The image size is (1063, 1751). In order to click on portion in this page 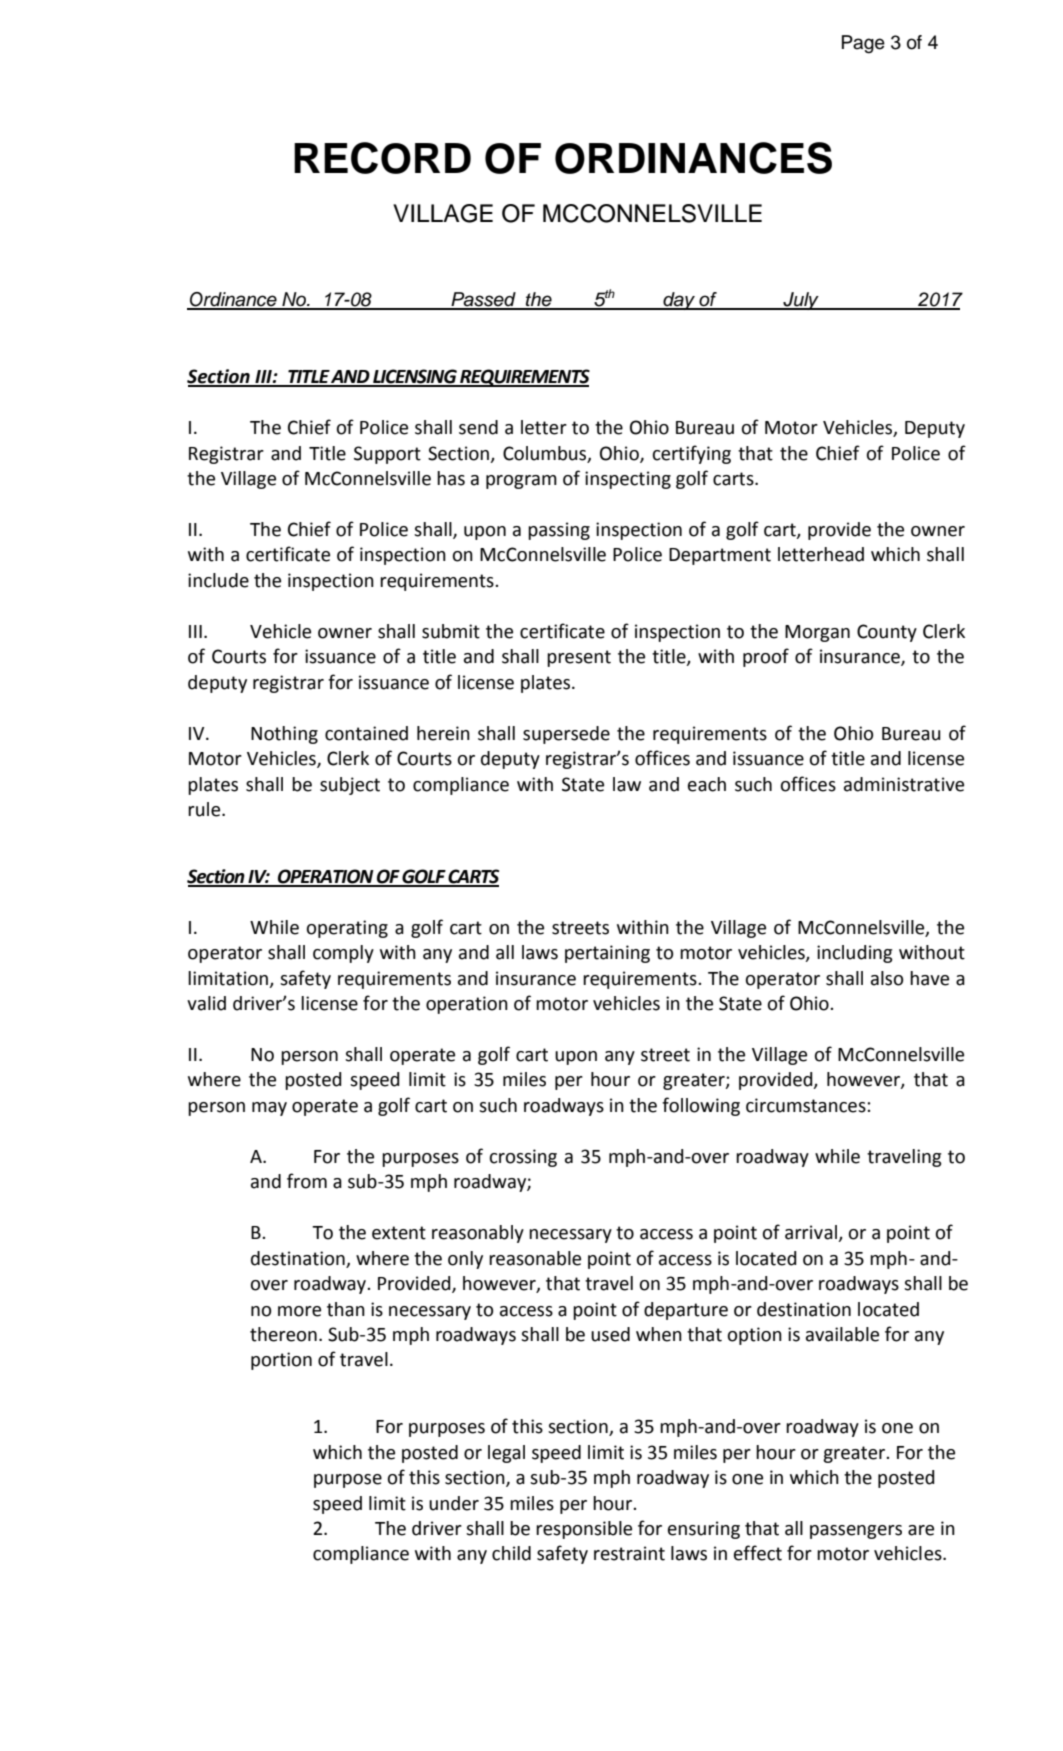, I will do `click(281, 1361)`.
